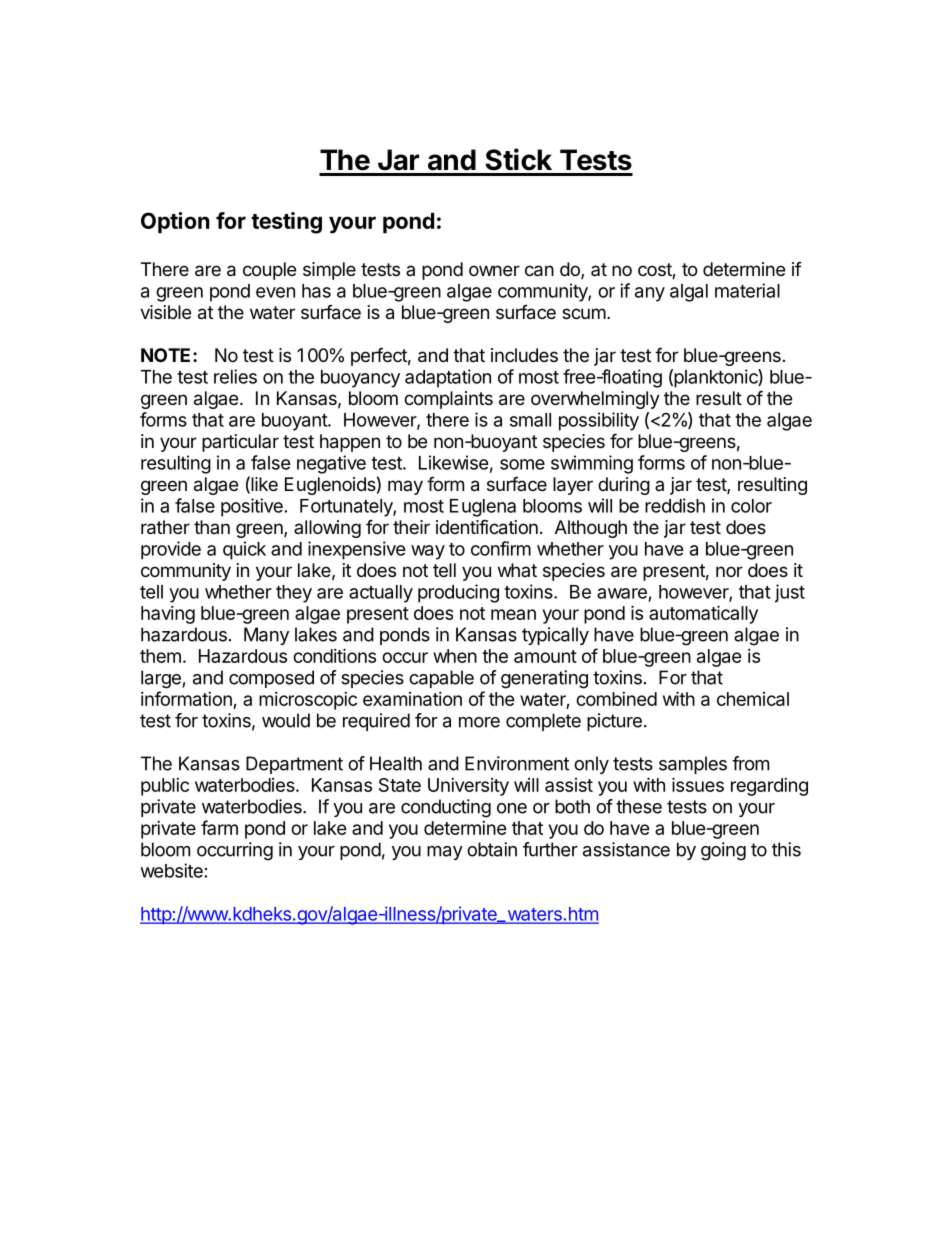  Describe the element at coordinates (235, 376) in the screenshot. I see `relies` at that location.
